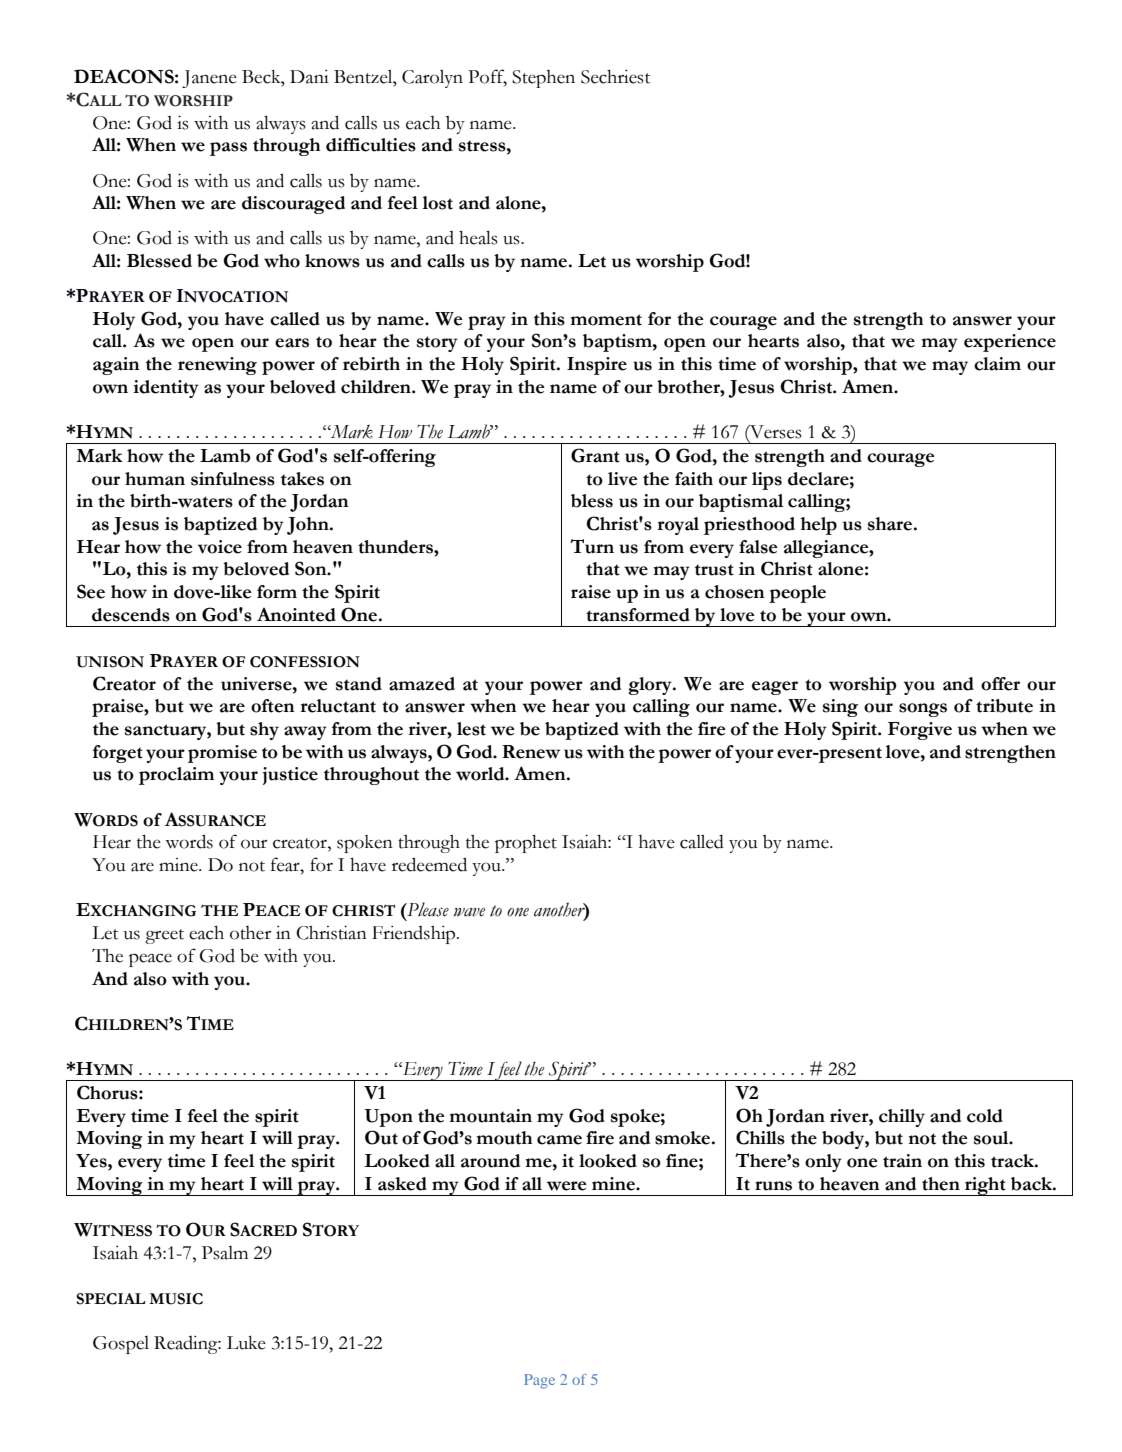 The image size is (1122, 1452). I want to click on greet, so click(164, 936).
